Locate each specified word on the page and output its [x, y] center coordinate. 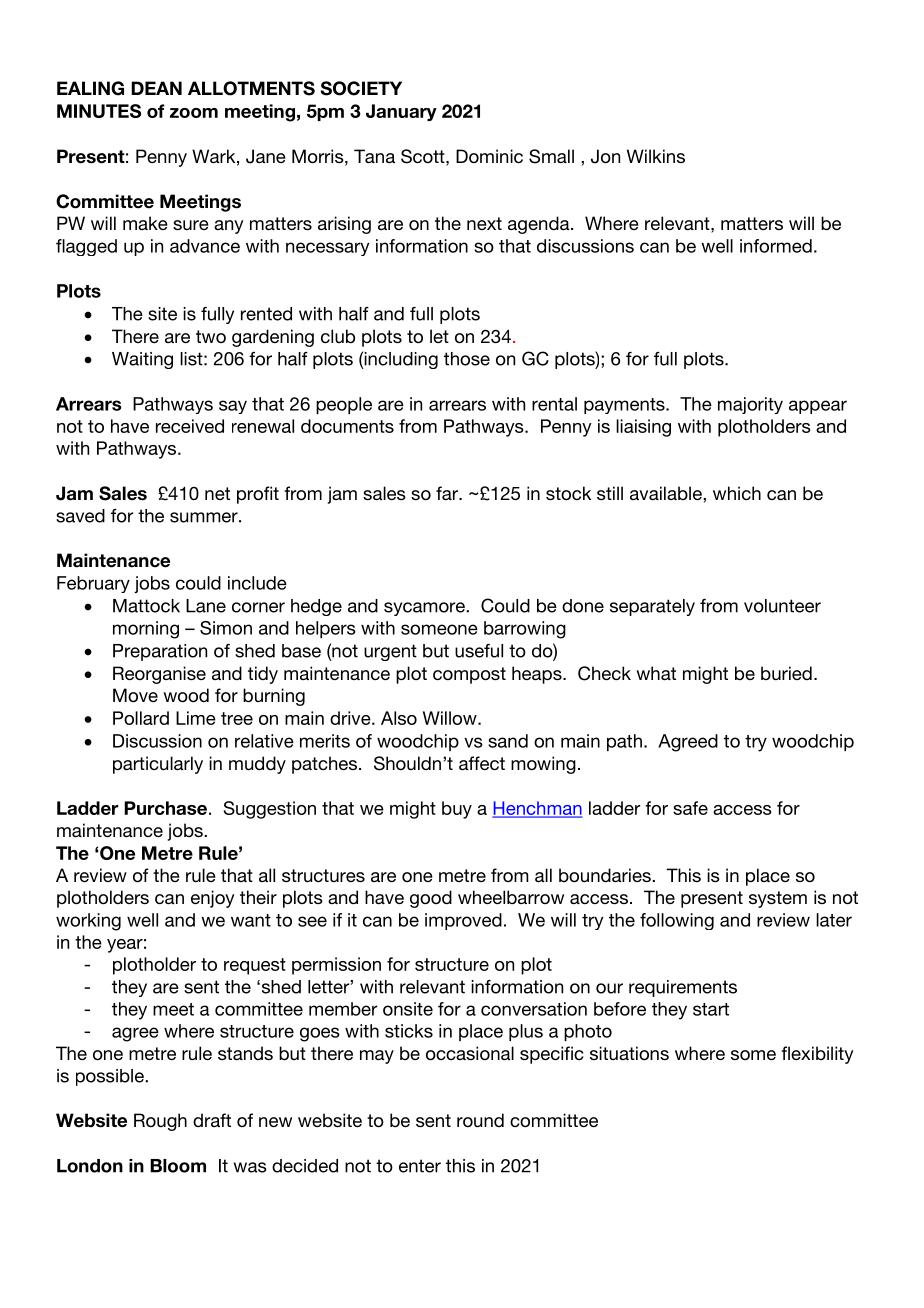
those [467, 359]
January [401, 112]
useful [479, 651]
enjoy [213, 899]
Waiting [142, 360]
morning [146, 630]
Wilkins [656, 156]
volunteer [782, 606]
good [431, 899]
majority [750, 405]
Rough [160, 1122]
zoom [194, 113]
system [778, 899]
